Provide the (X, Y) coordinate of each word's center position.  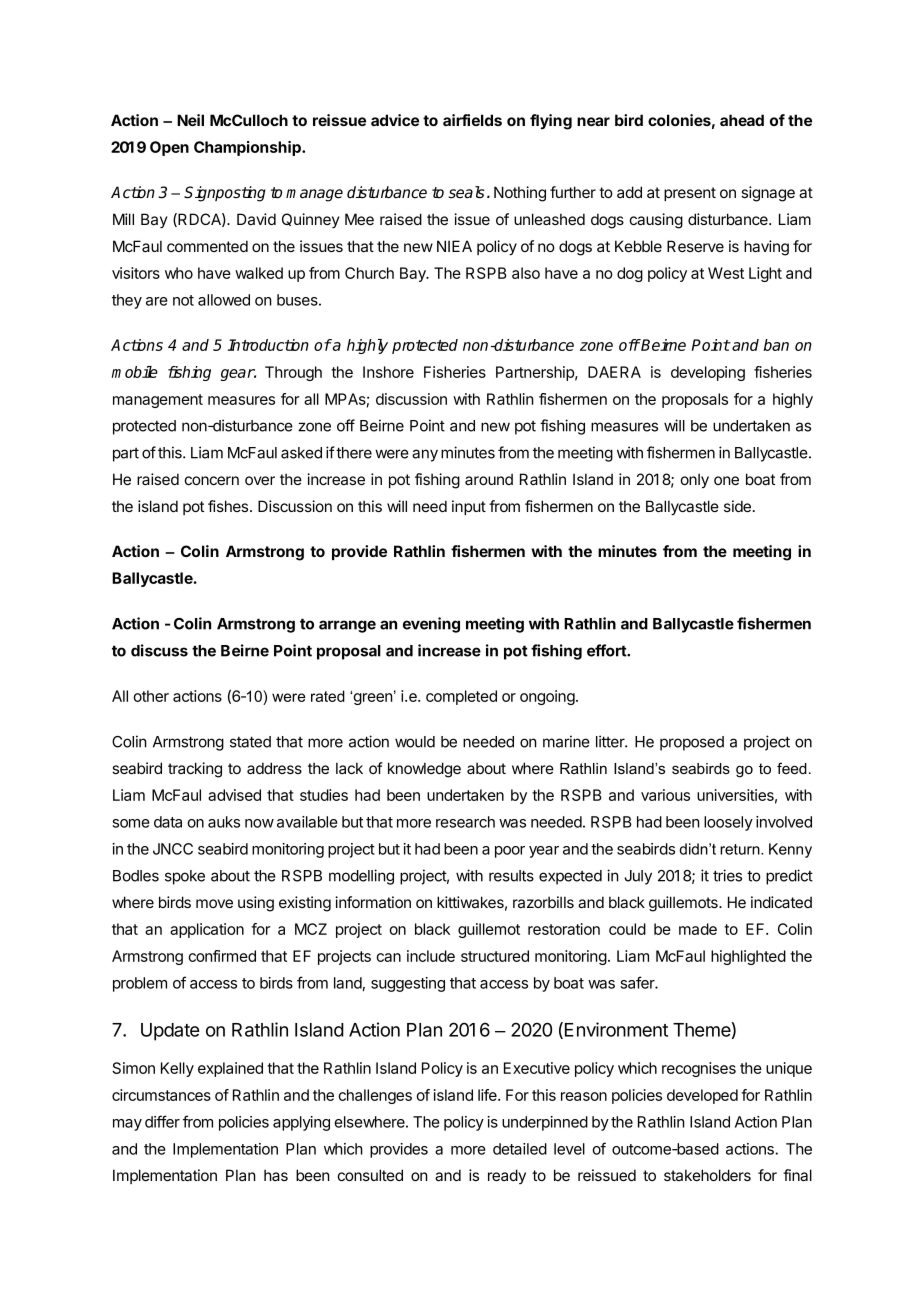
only (695, 480)
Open (169, 148)
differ (162, 1121)
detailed (520, 1149)
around (489, 479)
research (465, 822)
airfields (472, 120)
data (168, 822)
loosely (728, 823)
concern (212, 480)
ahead (742, 120)
